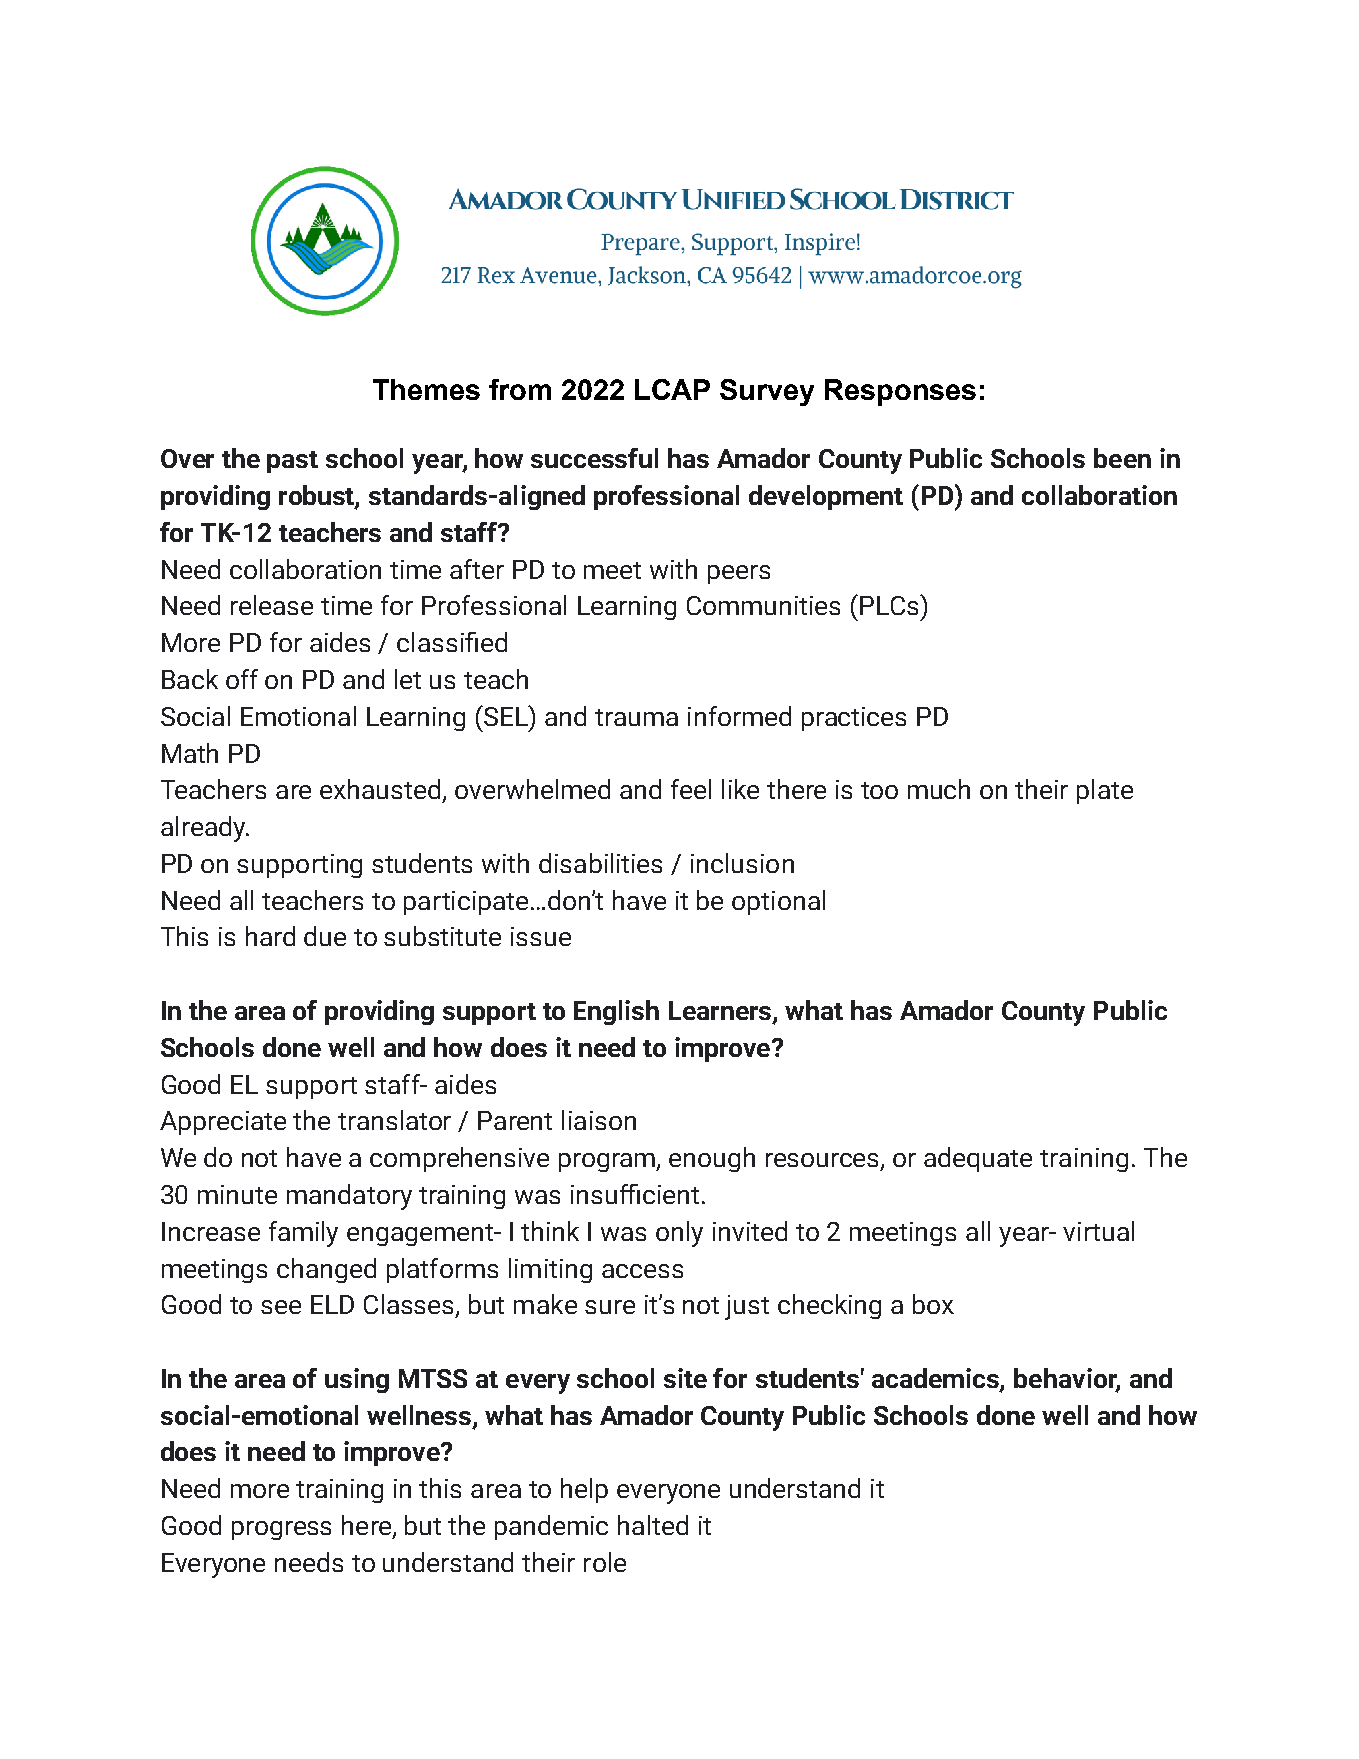  Describe the element at coordinates (778, 902) in the image. I see `optional` at that location.
